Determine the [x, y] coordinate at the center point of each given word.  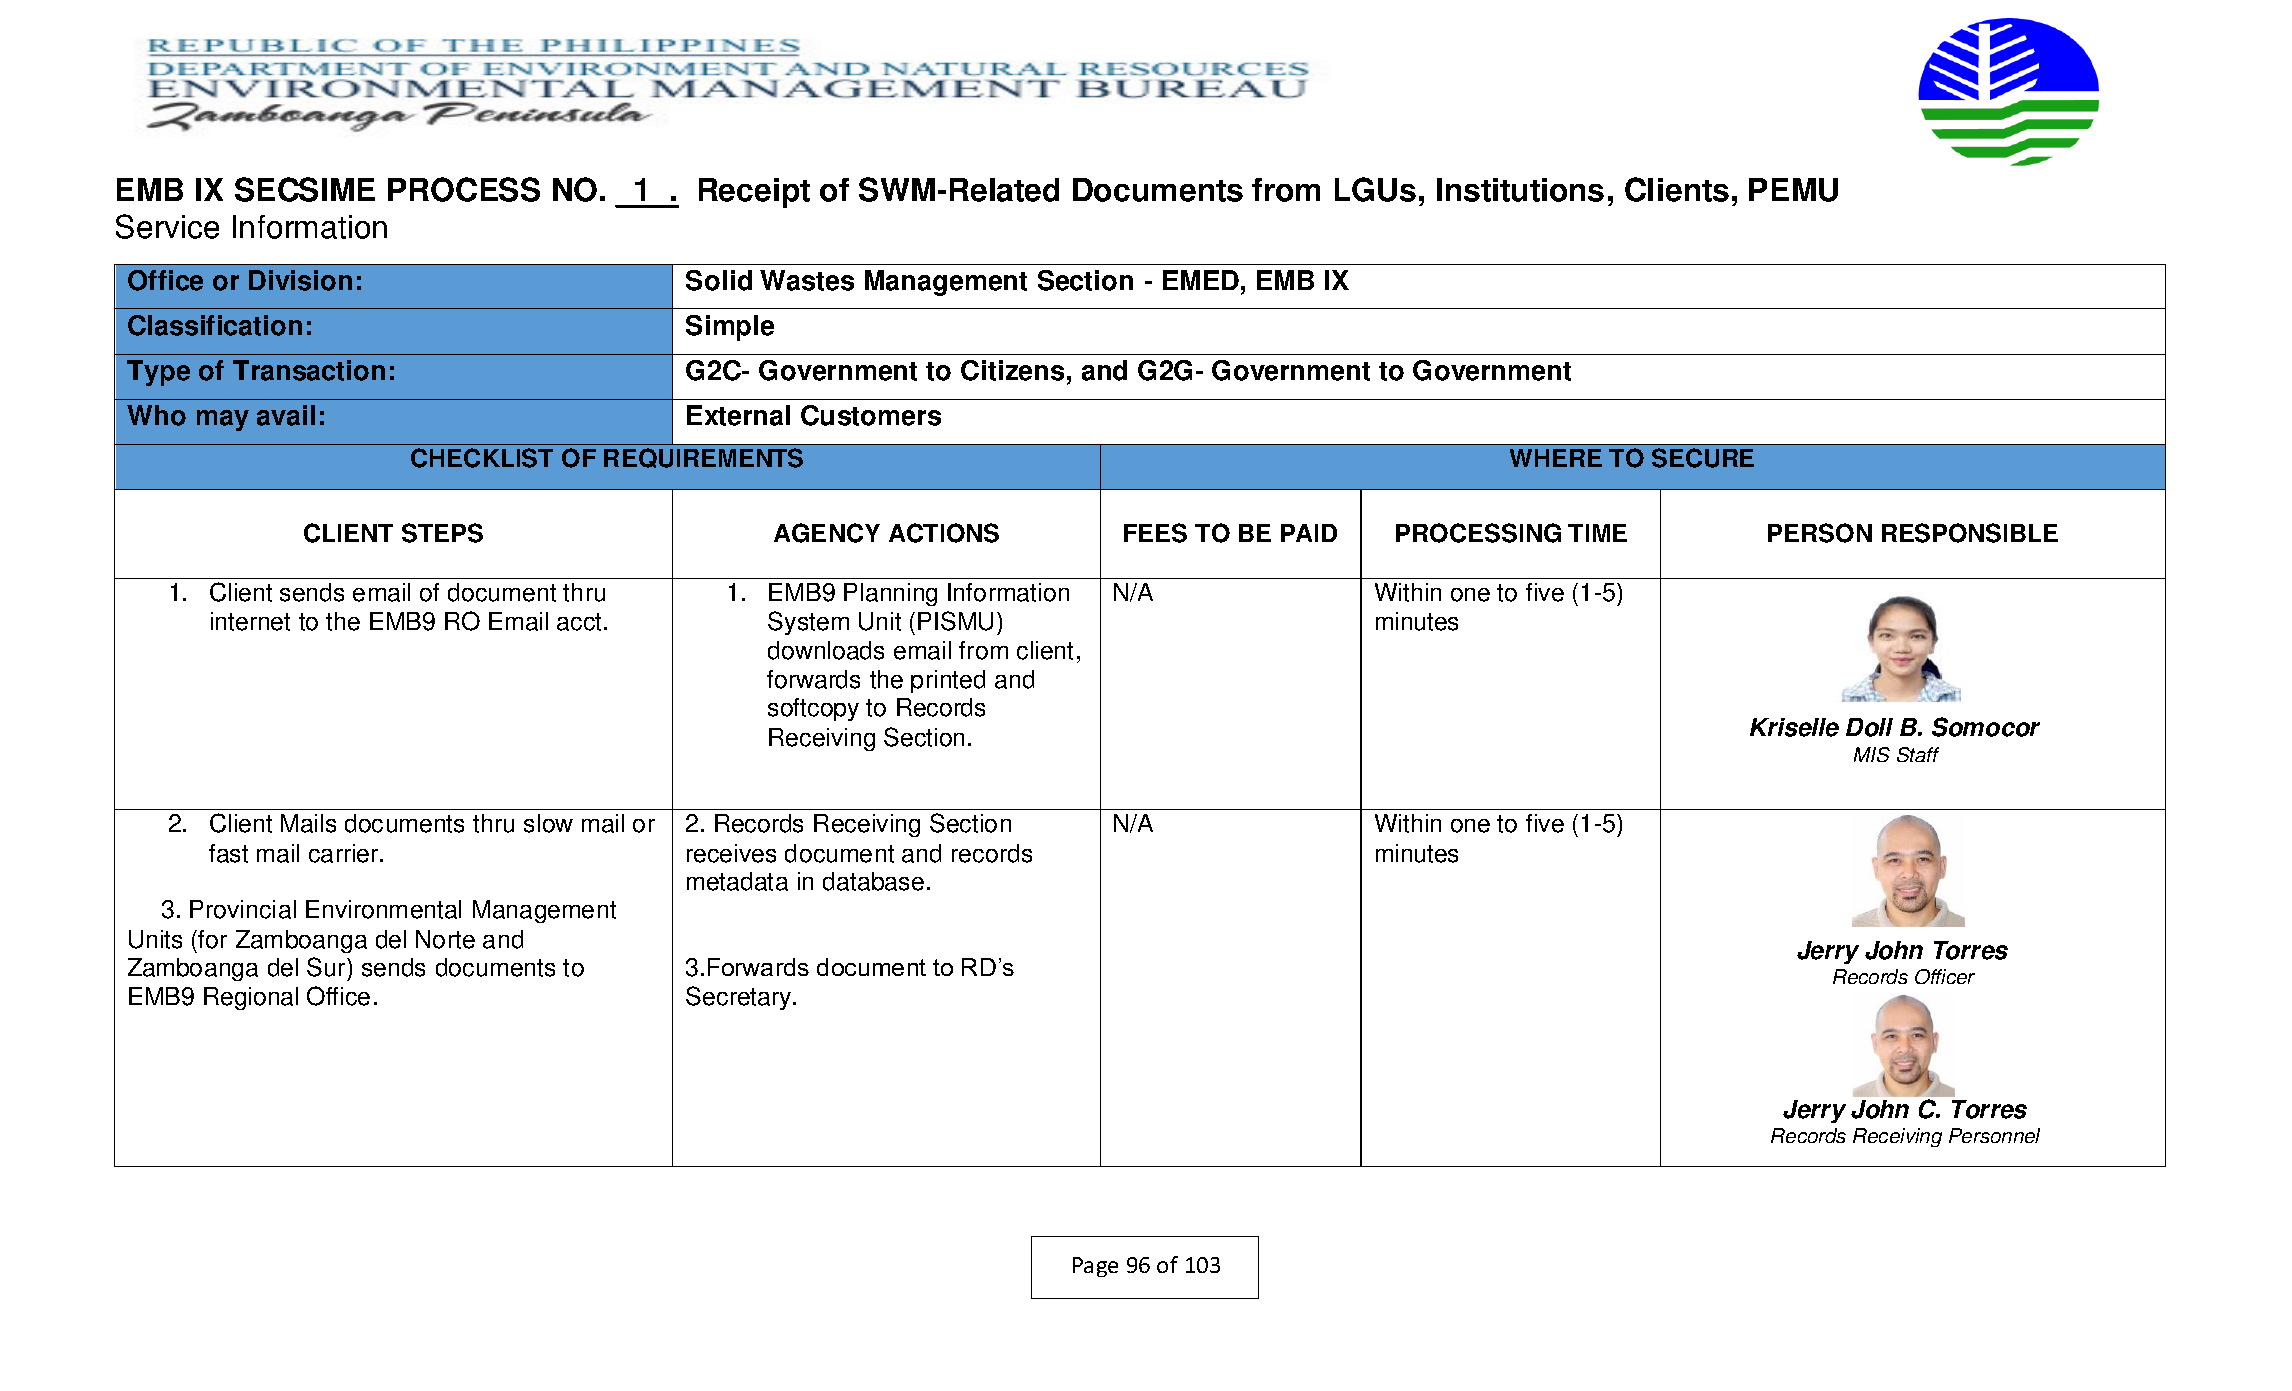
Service [167, 226]
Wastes [807, 280]
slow [548, 823]
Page [1095, 1267]
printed [948, 681]
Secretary [738, 998]
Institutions [1520, 190]
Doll [1869, 727]
